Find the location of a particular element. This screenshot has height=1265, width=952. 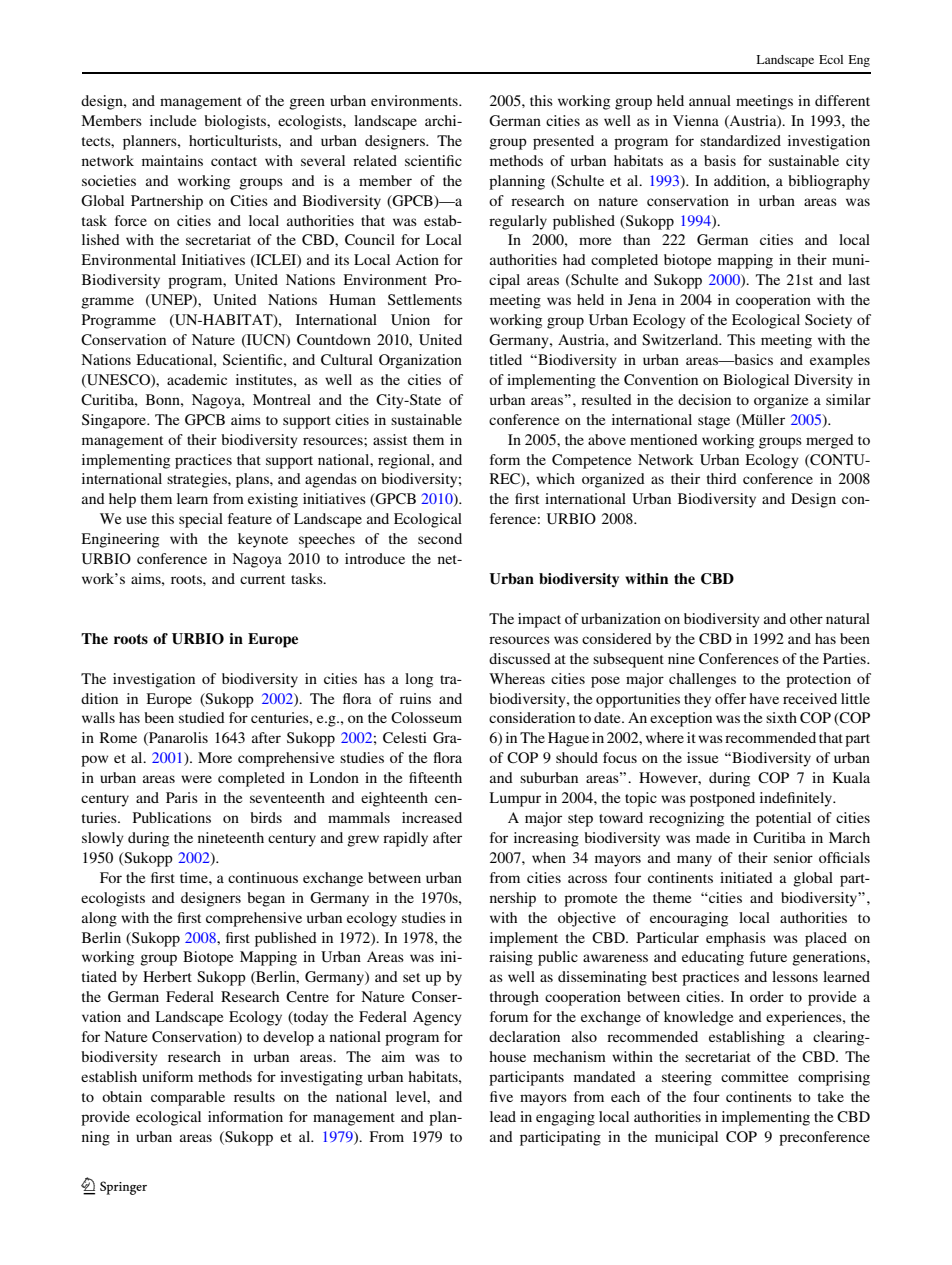

comparable is located at coordinates (188, 1098).
